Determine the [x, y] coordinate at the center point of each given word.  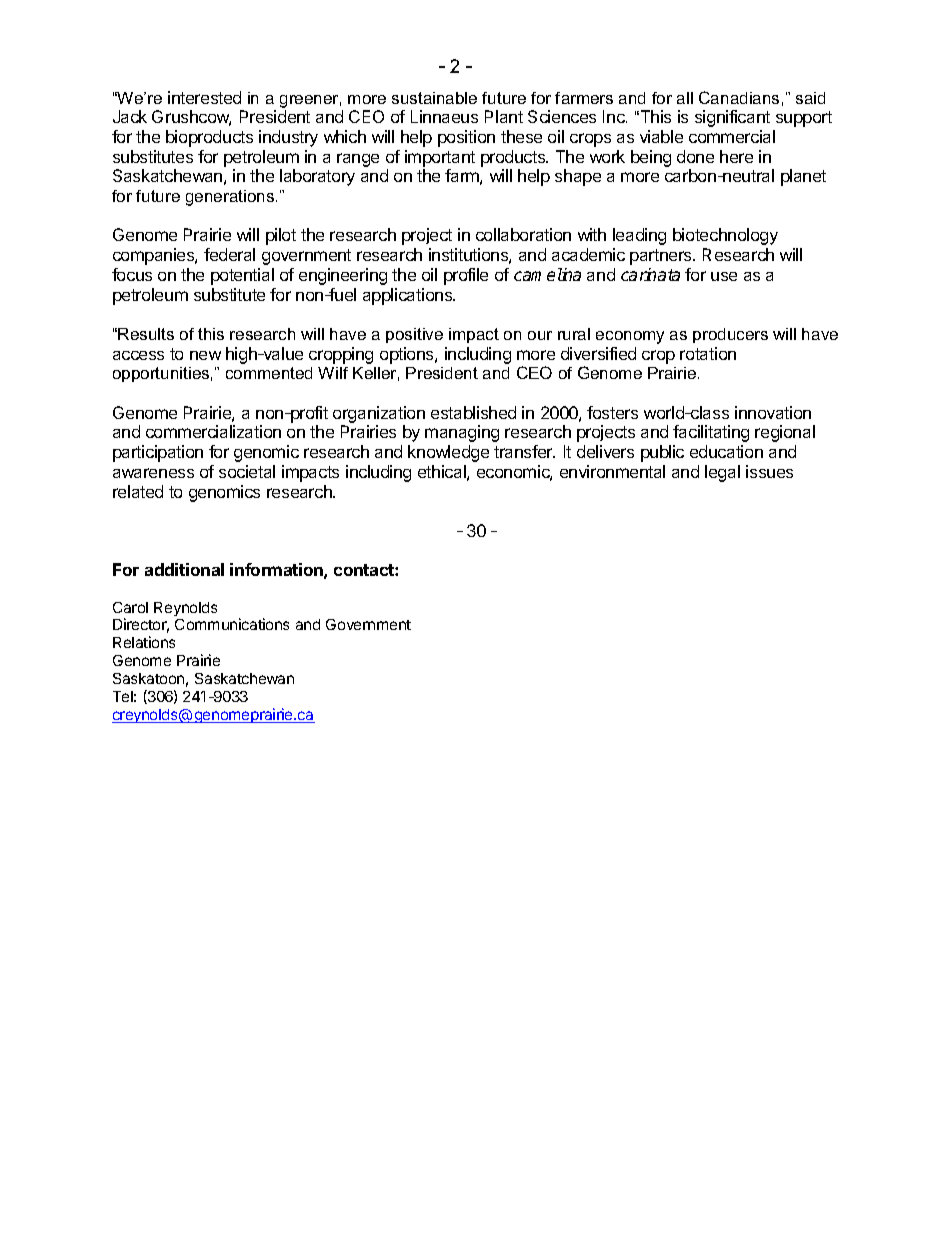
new [205, 355]
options [408, 355]
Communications [232, 624]
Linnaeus [444, 116]
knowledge [448, 453]
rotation [708, 353]
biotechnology [725, 236]
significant [732, 118]
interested [204, 97]
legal [722, 473]
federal [229, 254]
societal [247, 471]
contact [365, 570]
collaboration [523, 234]
